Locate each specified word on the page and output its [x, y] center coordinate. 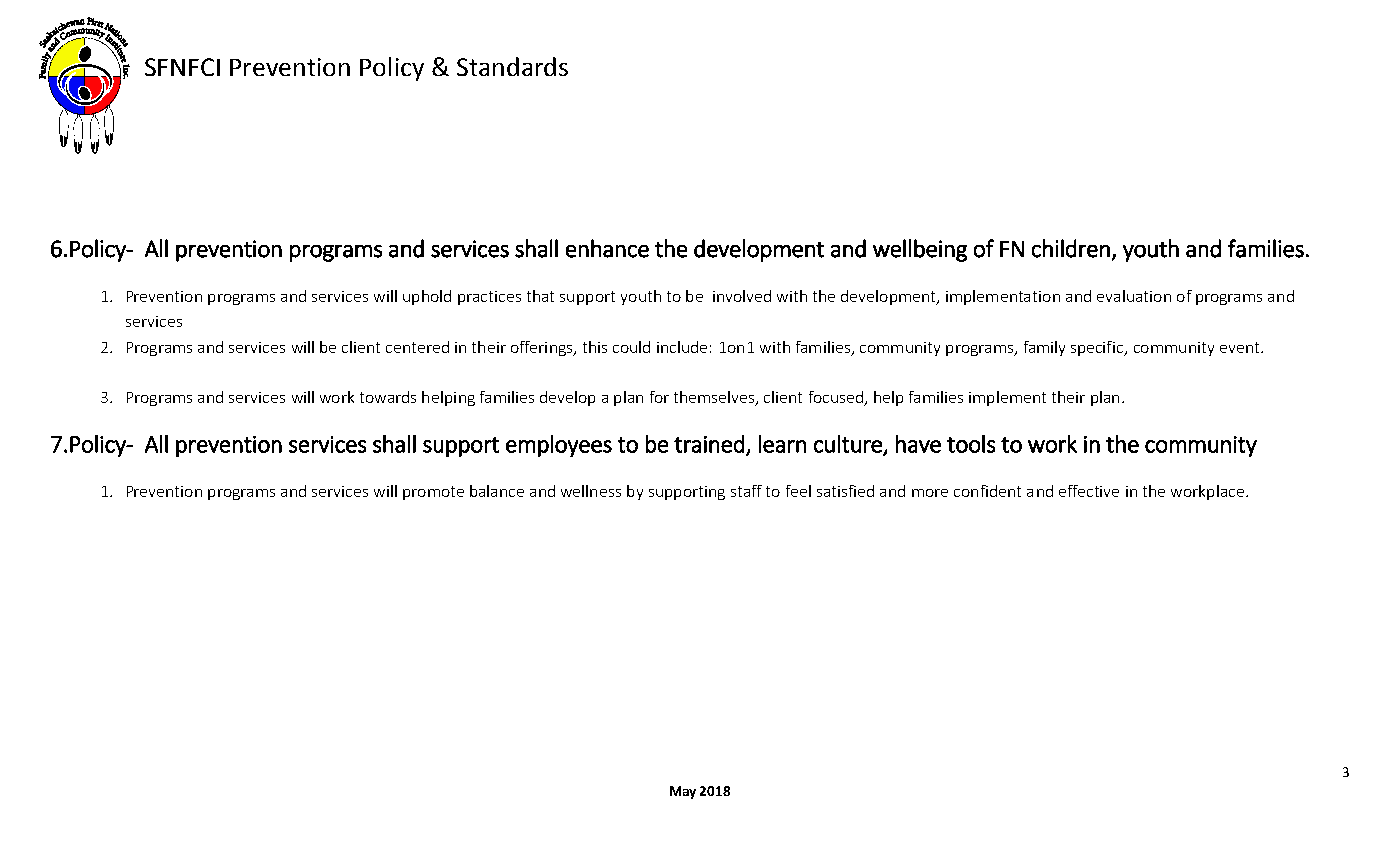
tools [971, 444]
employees [559, 446]
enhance [607, 248]
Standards [512, 66]
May [683, 792]
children [1071, 248]
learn [782, 444]
